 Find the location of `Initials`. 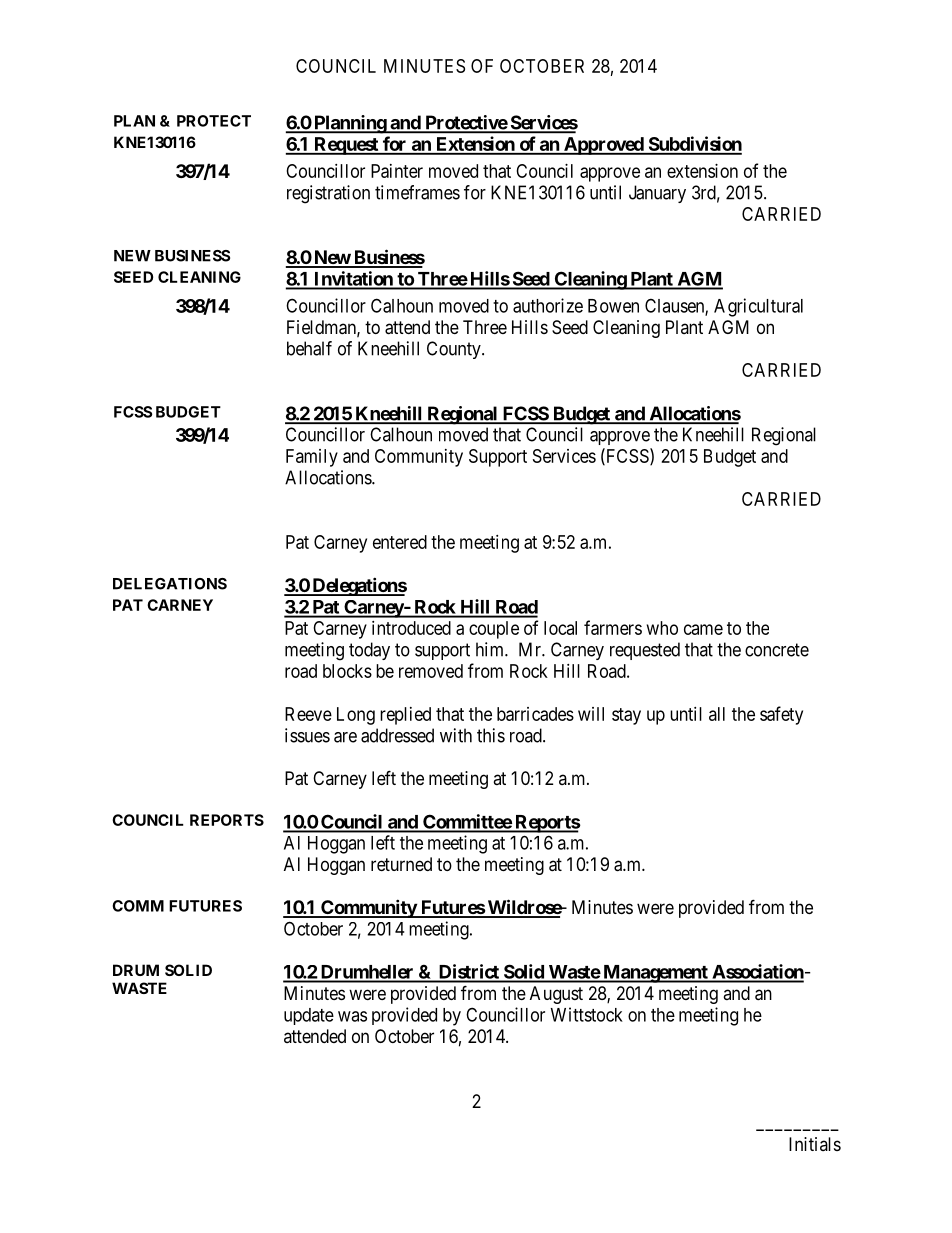

Initials is located at coordinates (815, 1144).
